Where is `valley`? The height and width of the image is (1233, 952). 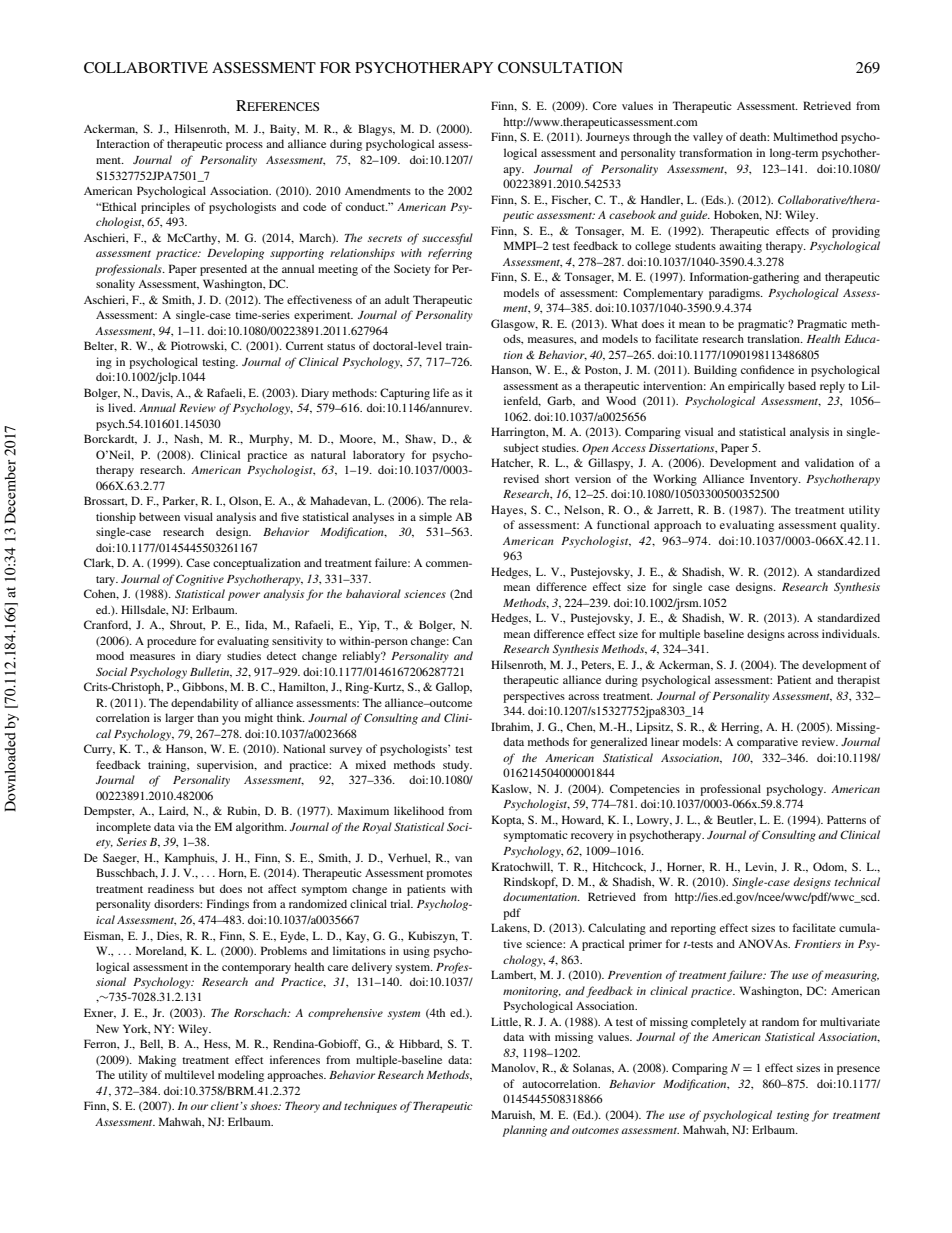
valley is located at coordinates (708, 138).
